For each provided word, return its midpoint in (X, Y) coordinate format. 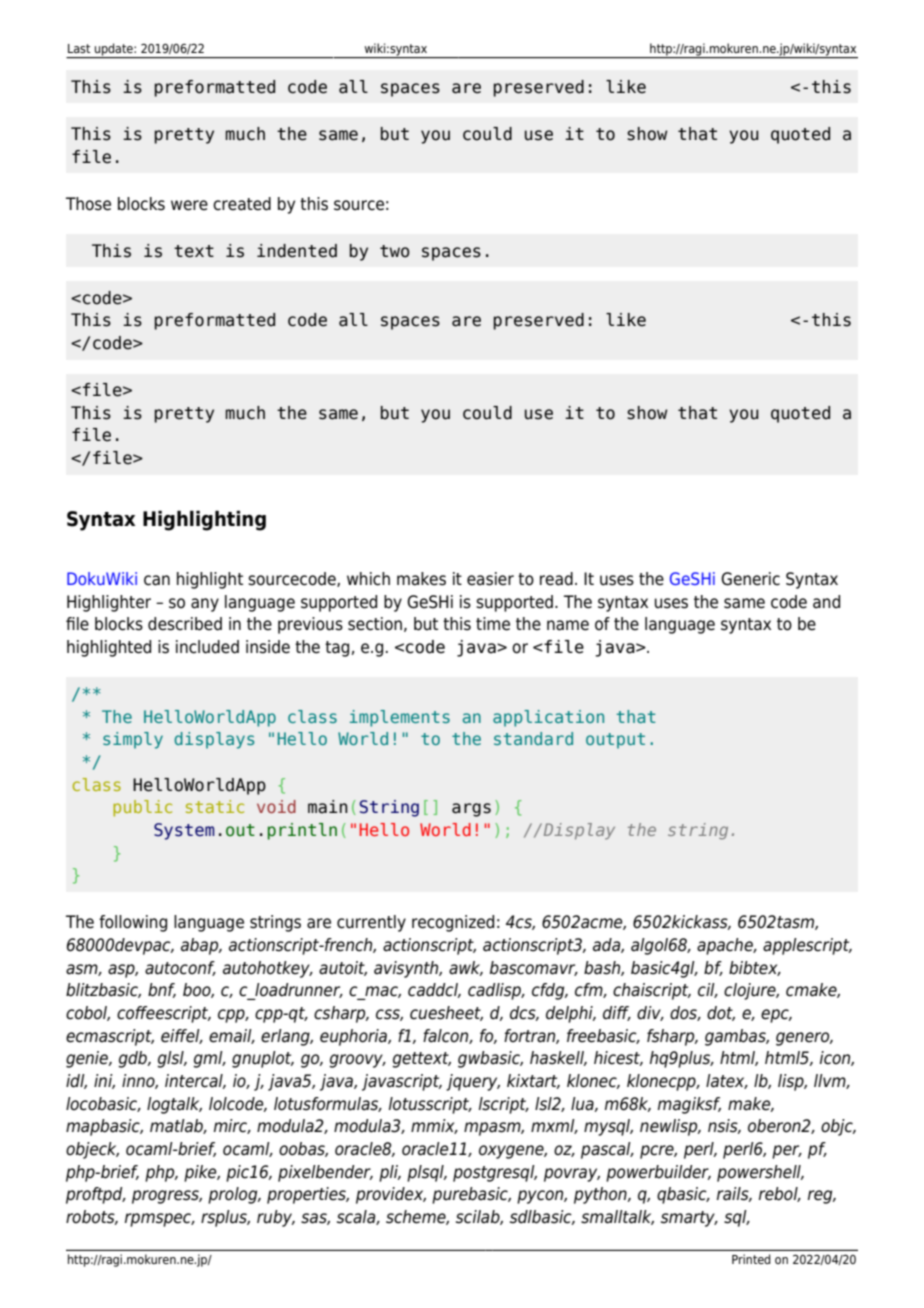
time (493, 624)
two (395, 251)
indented (297, 251)
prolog (234, 1195)
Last (79, 48)
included (207, 647)
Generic (750, 579)
